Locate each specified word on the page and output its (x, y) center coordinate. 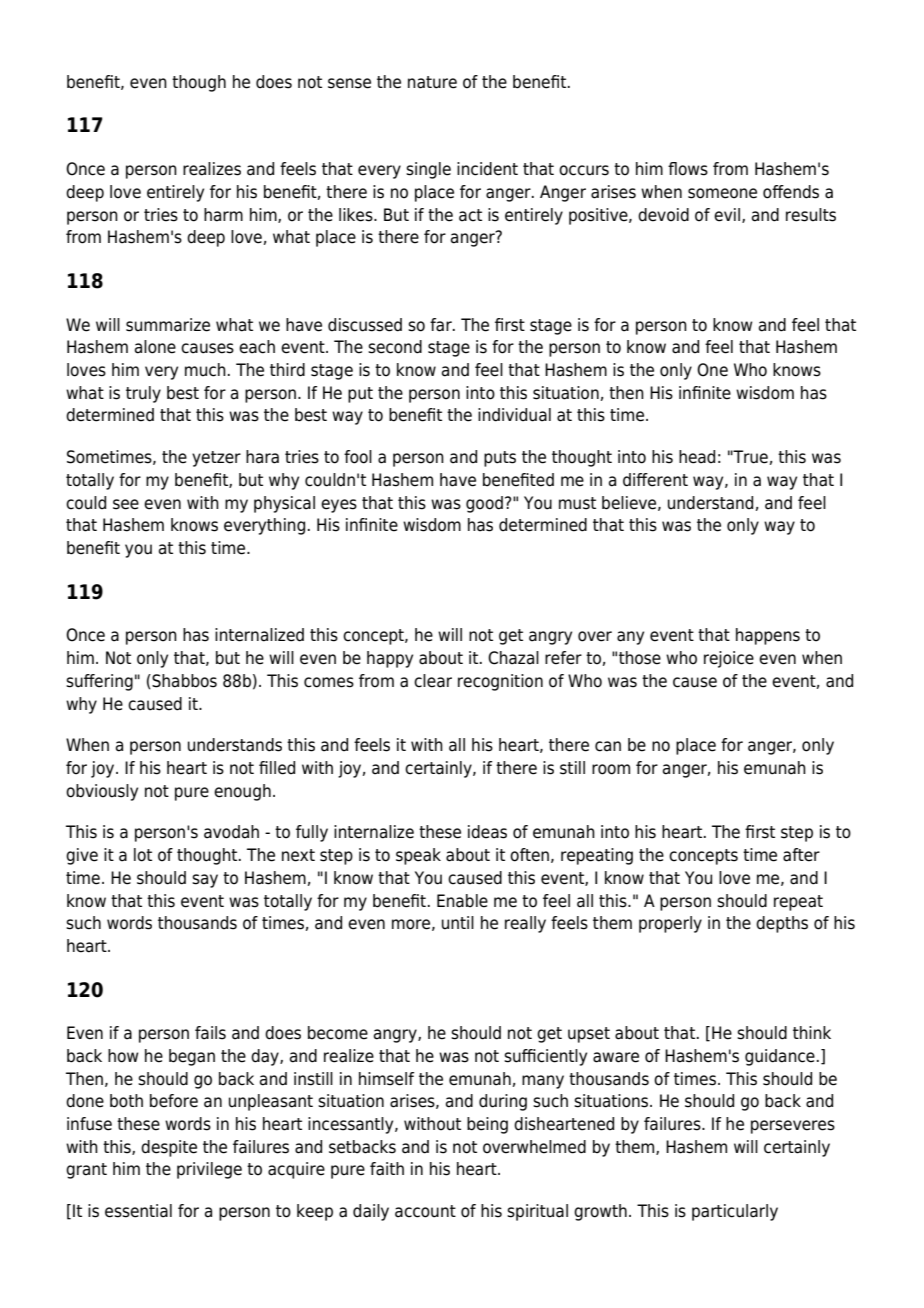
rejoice (729, 659)
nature (432, 82)
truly (143, 394)
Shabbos (183, 681)
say (205, 881)
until (458, 923)
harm (223, 215)
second (395, 347)
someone (722, 193)
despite (169, 1148)
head (697, 457)
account (425, 1211)
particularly (735, 1212)
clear (433, 681)
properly (670, 924)
